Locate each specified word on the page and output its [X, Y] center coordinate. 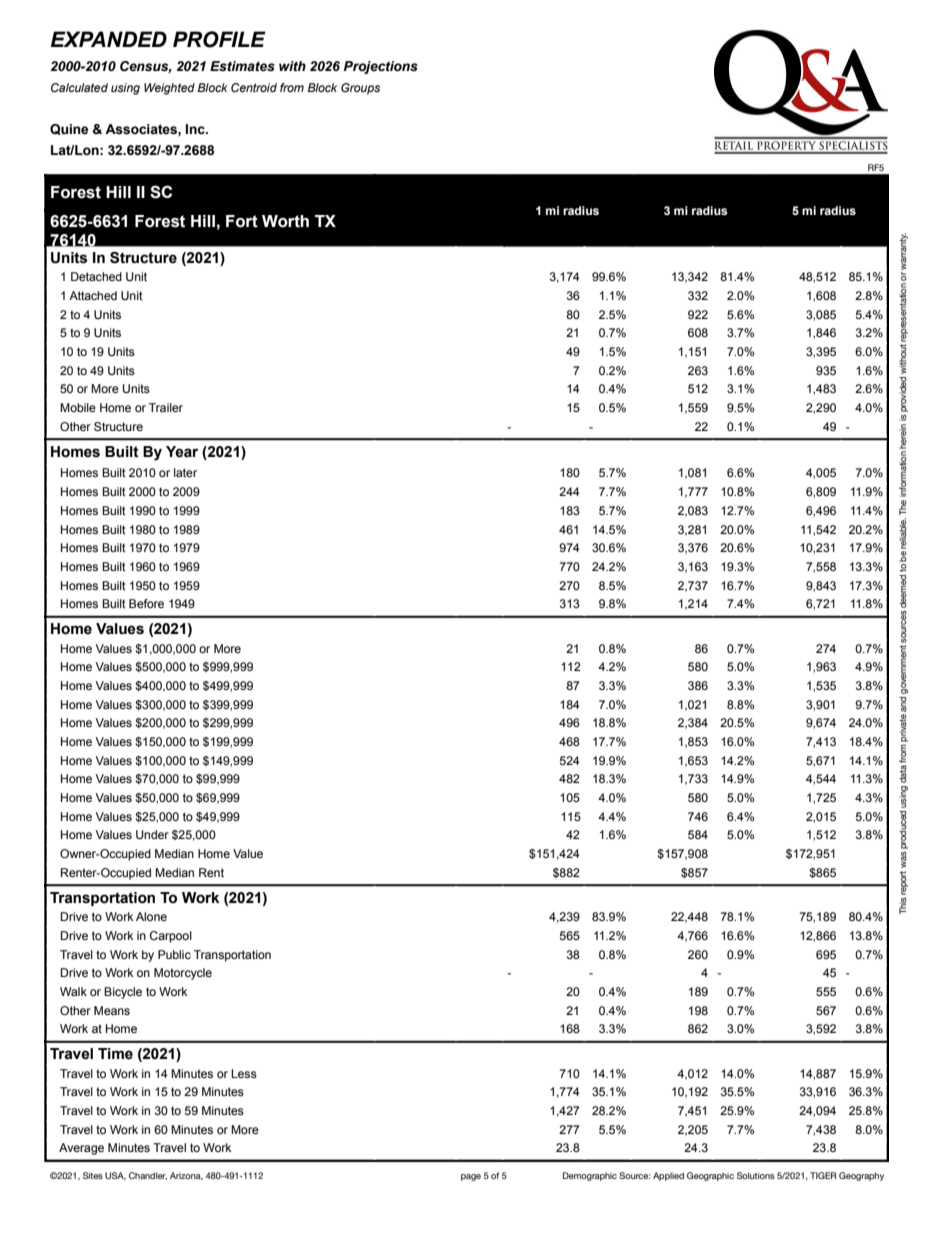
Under [152, 834]
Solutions [756, 1175]
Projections [381, 67]
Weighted [169, 89]
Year [182, 452]
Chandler [148, 1176]
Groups [360, 89]
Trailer [166, 407]
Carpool [171, 937]
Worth [285, 221]
